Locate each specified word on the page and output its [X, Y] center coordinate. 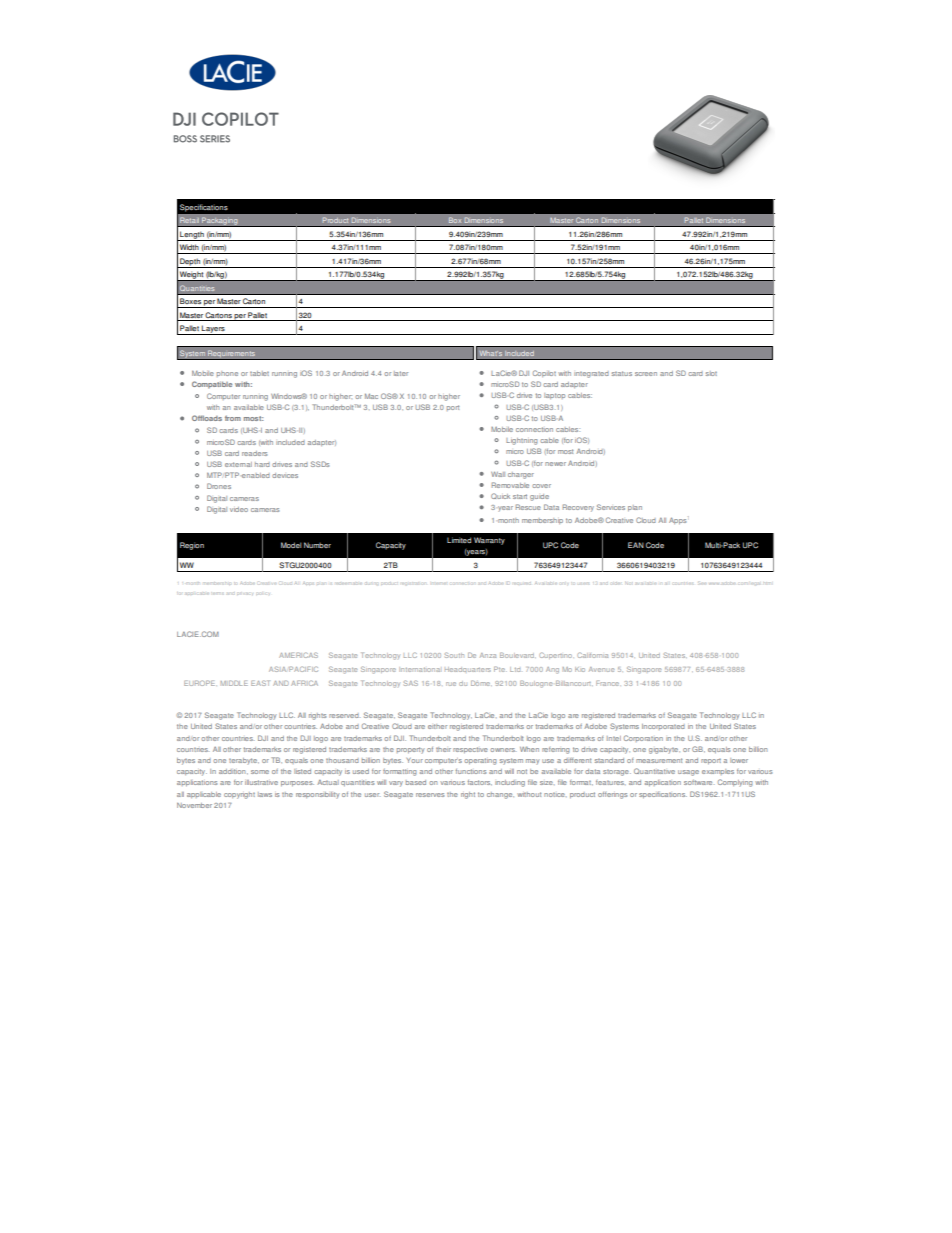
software [699, 782]
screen [646, 374]
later [401, 373]
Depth [190, 263]
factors [479, 783]
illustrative [261, 782]
